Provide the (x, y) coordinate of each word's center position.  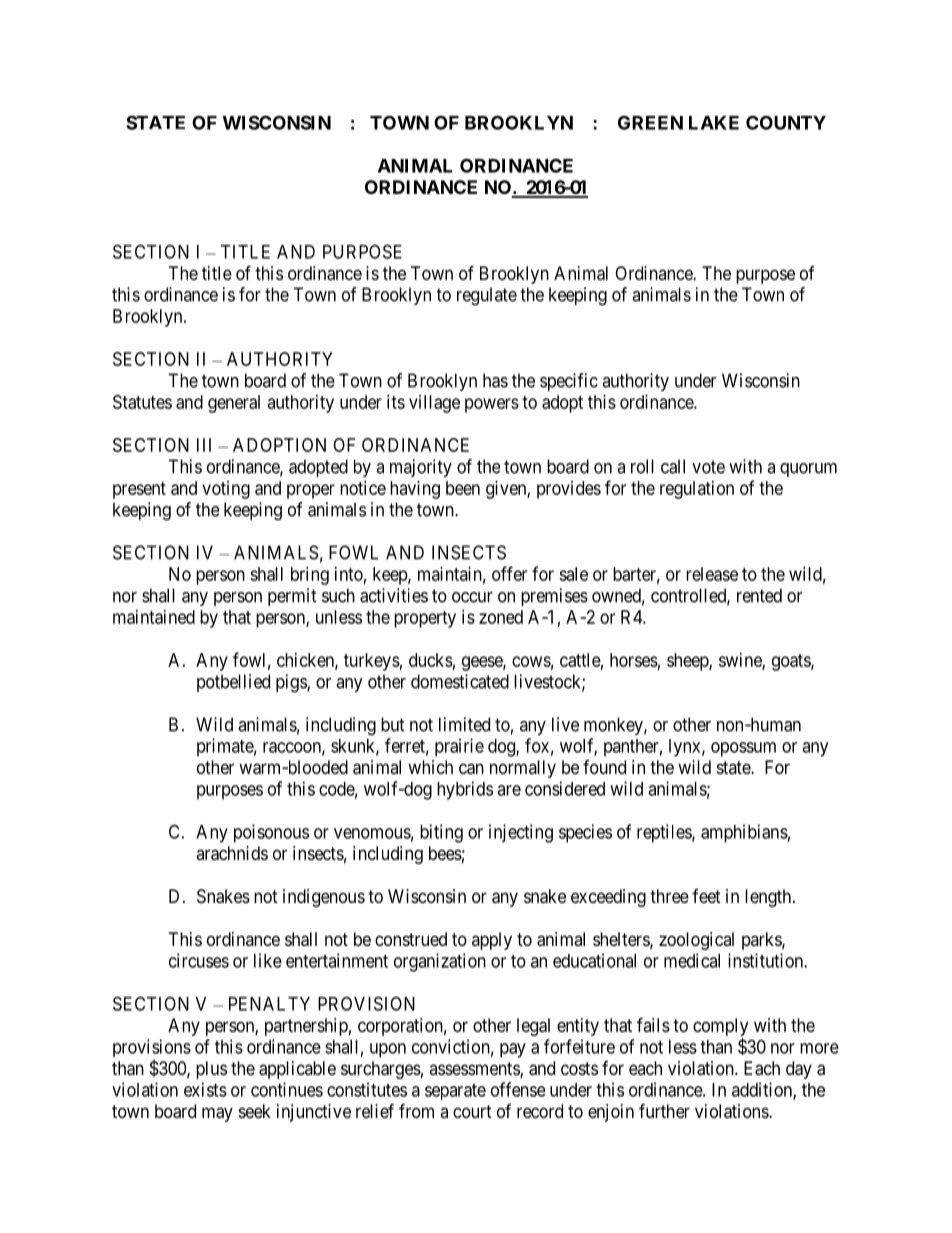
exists (205, 1089)
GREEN (650, 122)
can (471, 769)
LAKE (714, 123)
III (204, 445)
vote (708, 467)
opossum (743, 749)
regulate (487, 296)
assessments (475, 1070)
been (463, 488)
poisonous (271, 833)
